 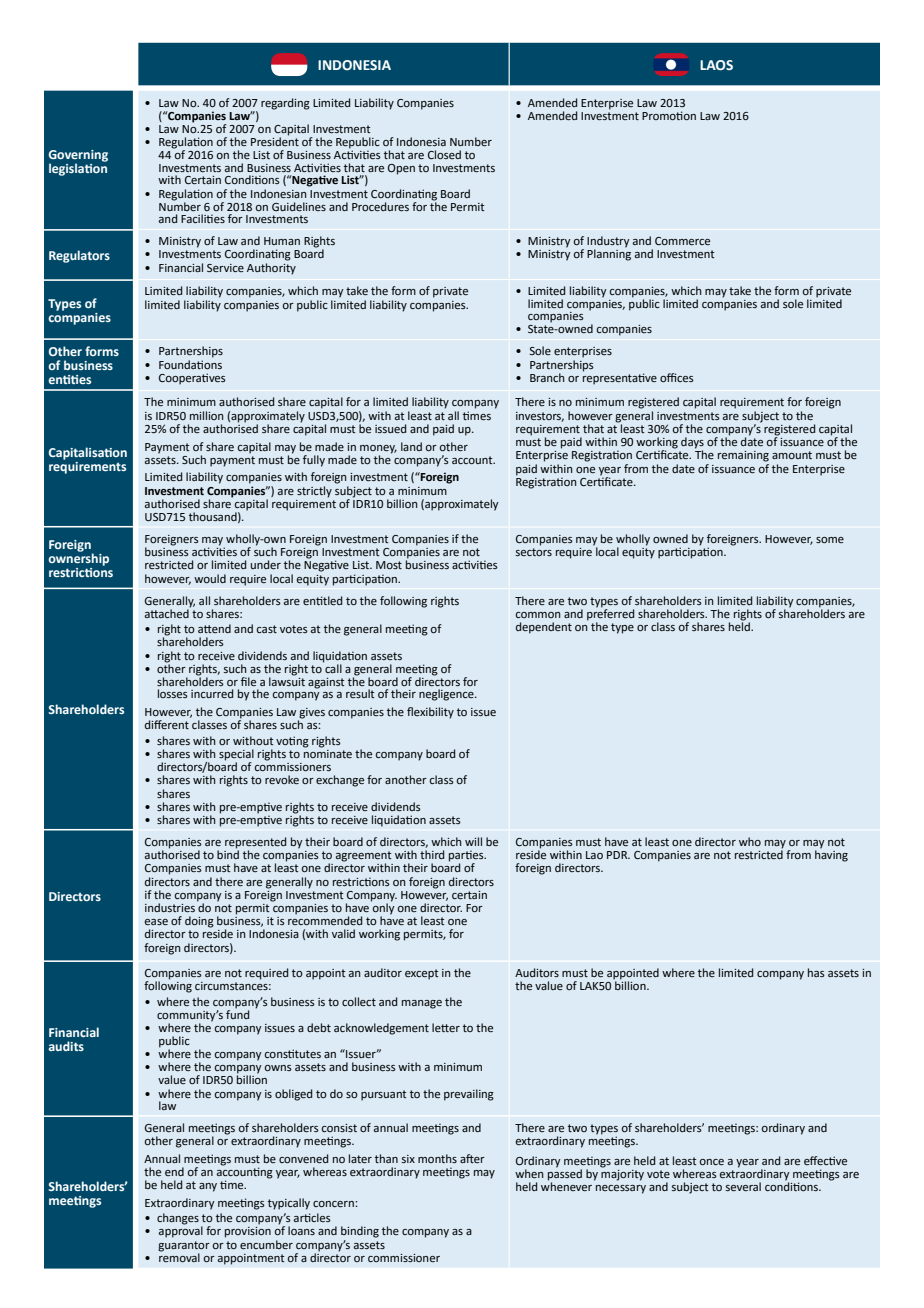 I want to click on months, so click(x=437, y=1158).
